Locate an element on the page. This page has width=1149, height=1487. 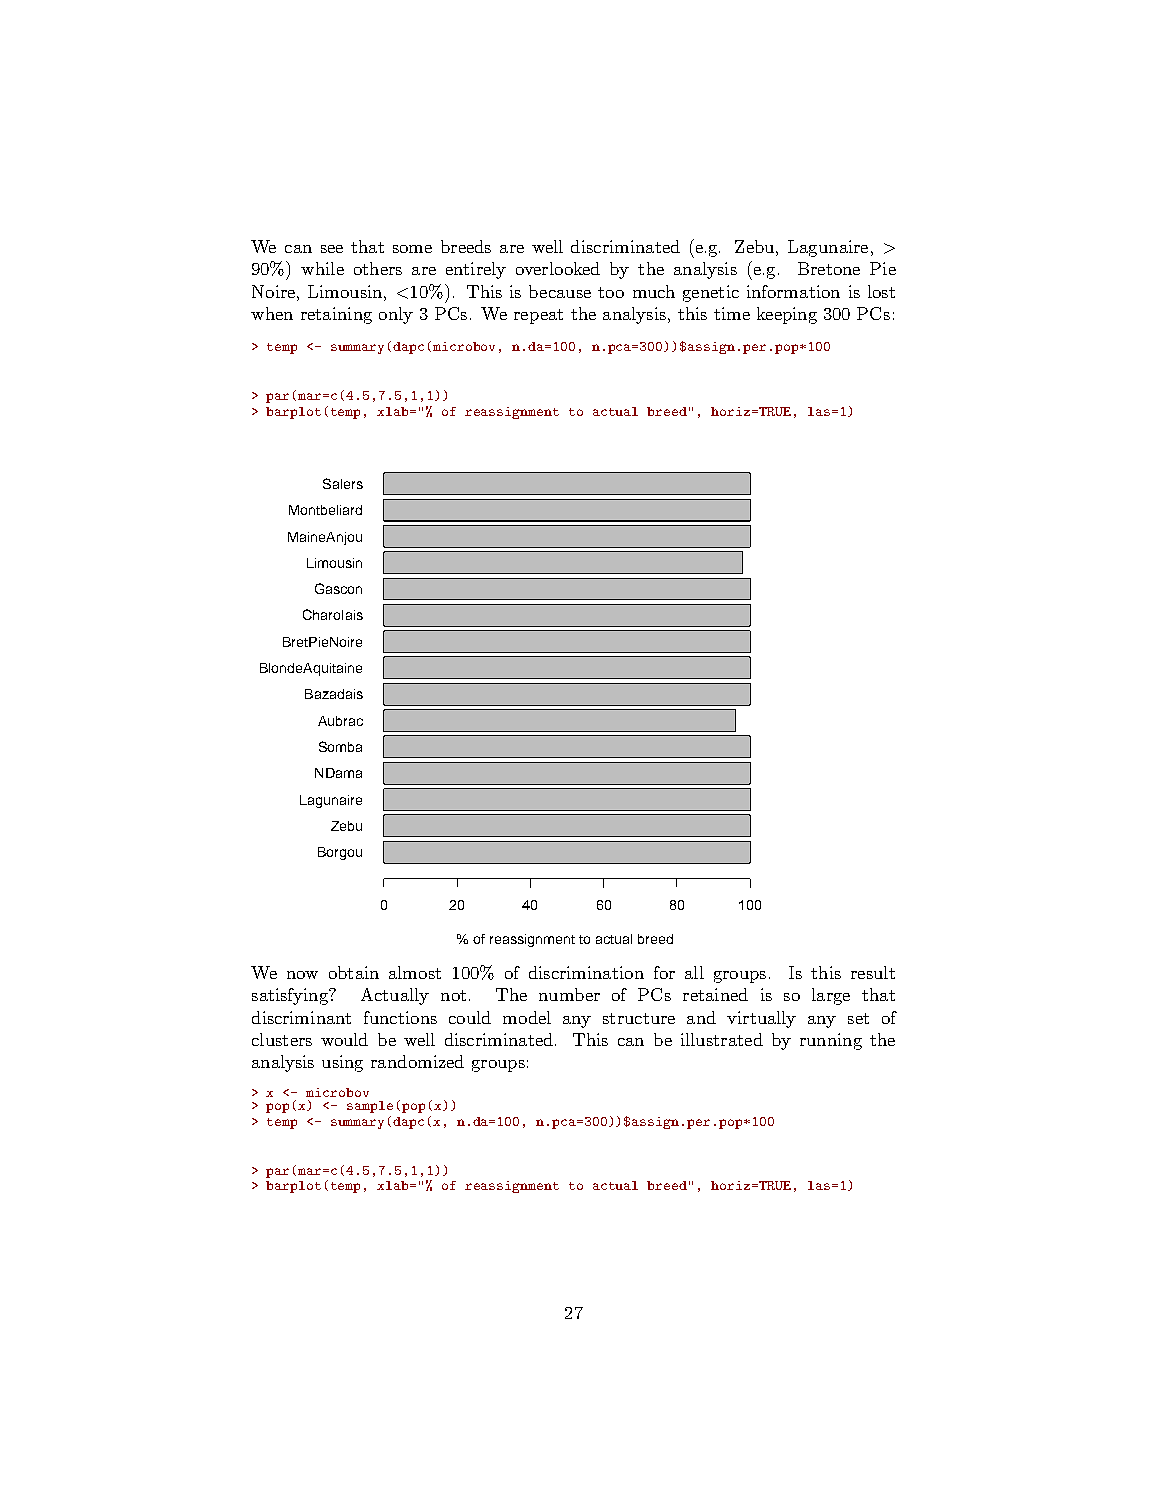
obtain is located at coordinates (354, 972).
